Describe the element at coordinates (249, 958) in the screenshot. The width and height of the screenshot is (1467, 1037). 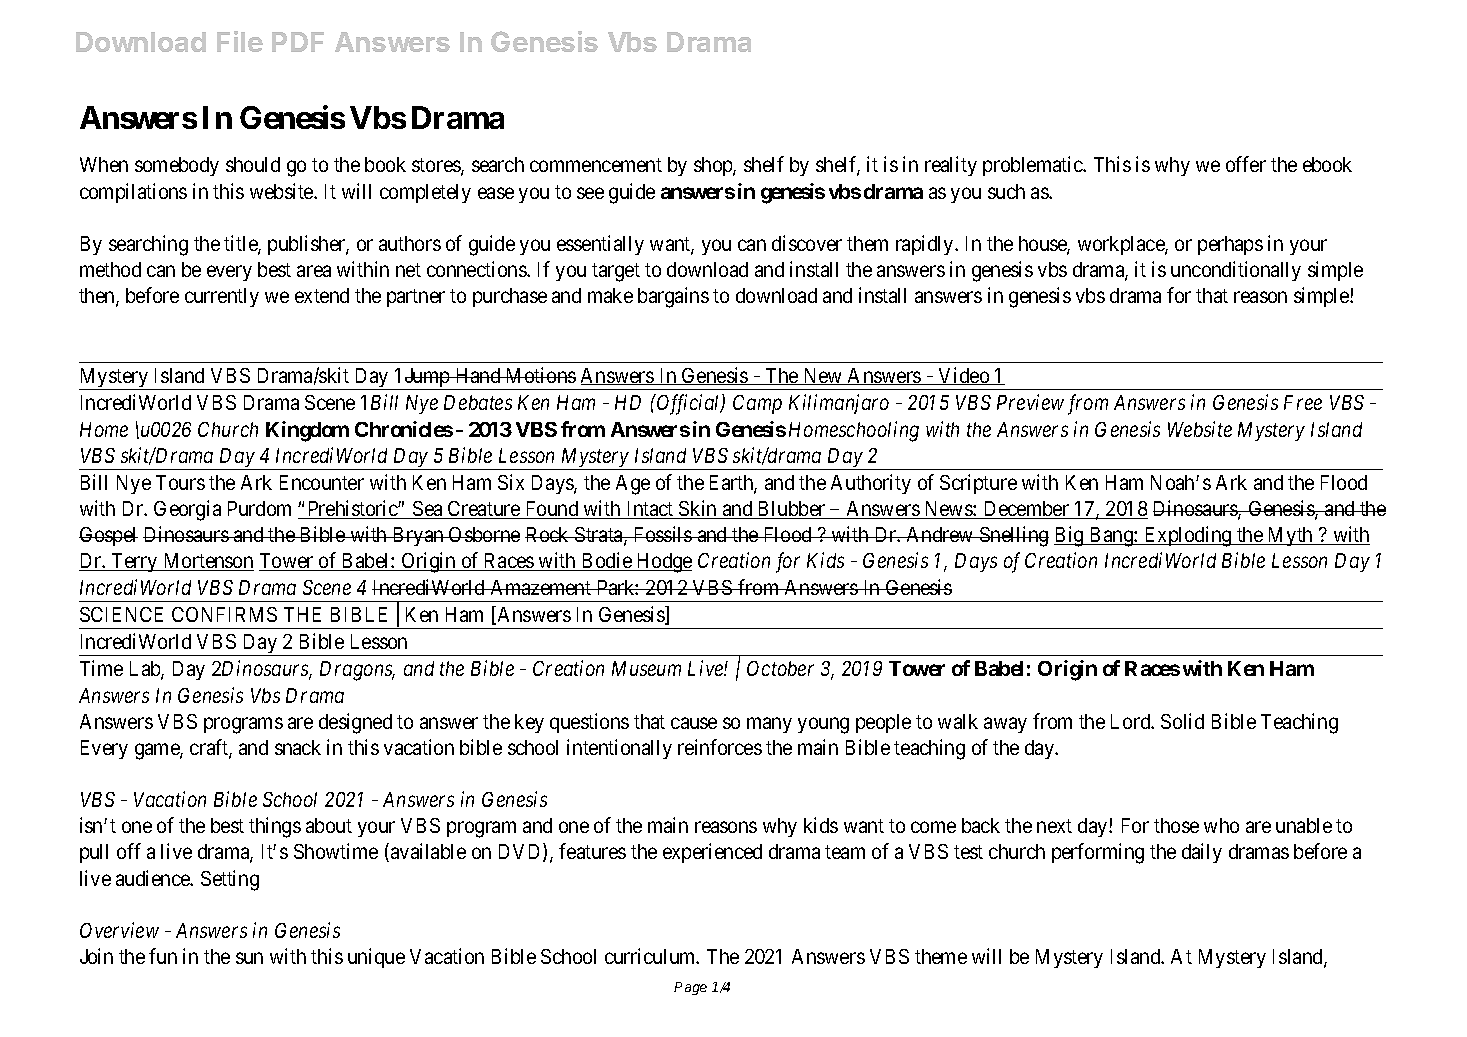
I see `sun` at that location.
